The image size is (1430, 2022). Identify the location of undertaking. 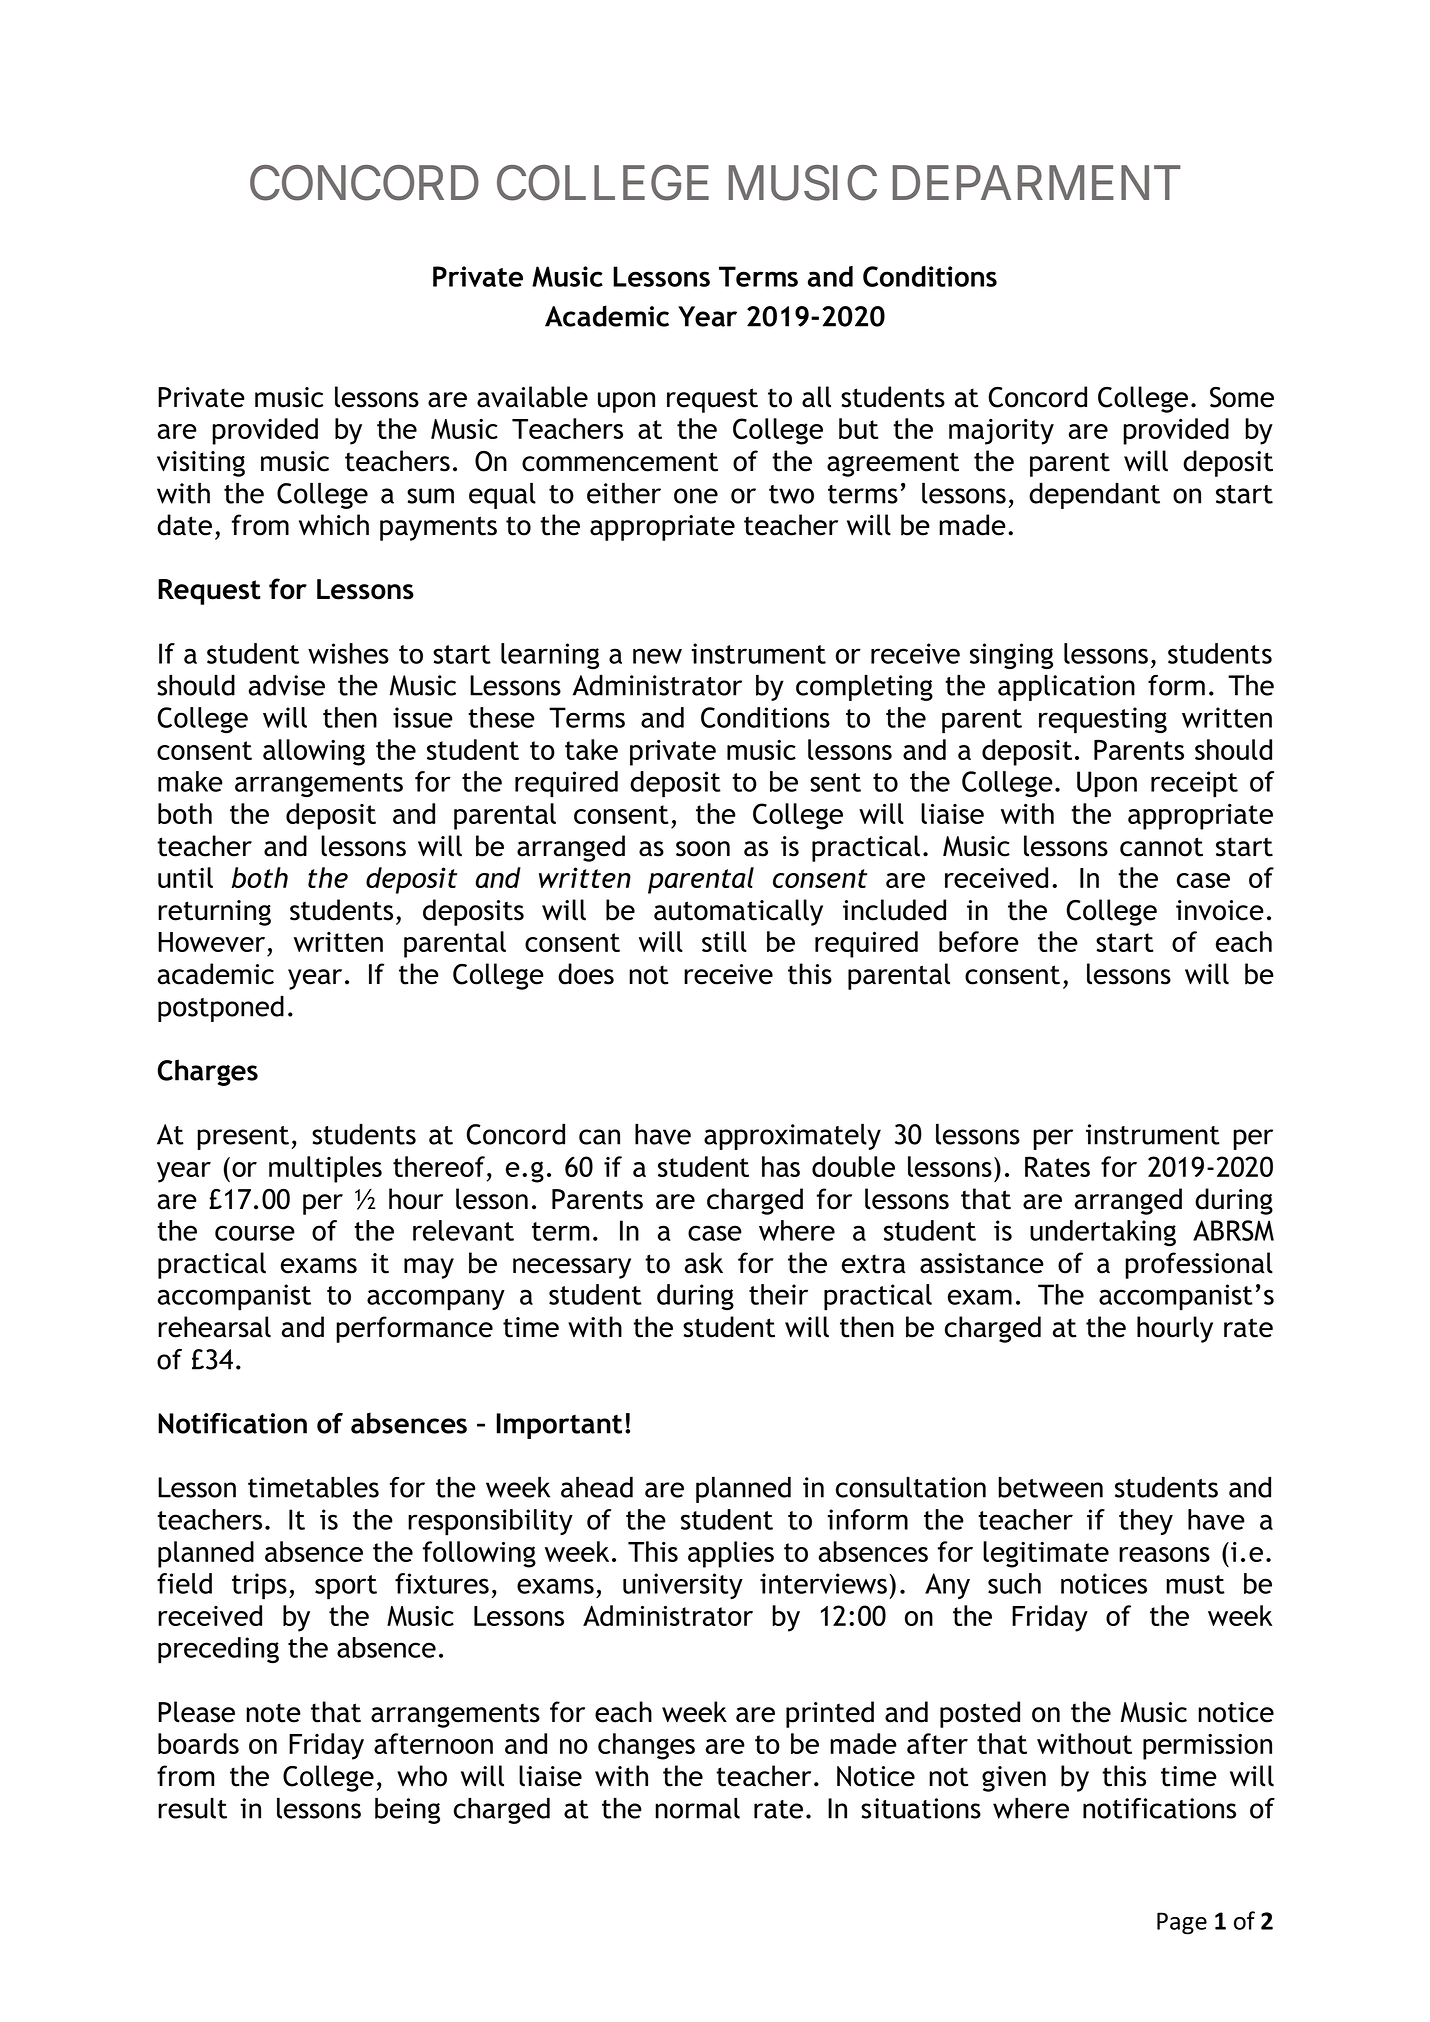
(1103, 1233).
